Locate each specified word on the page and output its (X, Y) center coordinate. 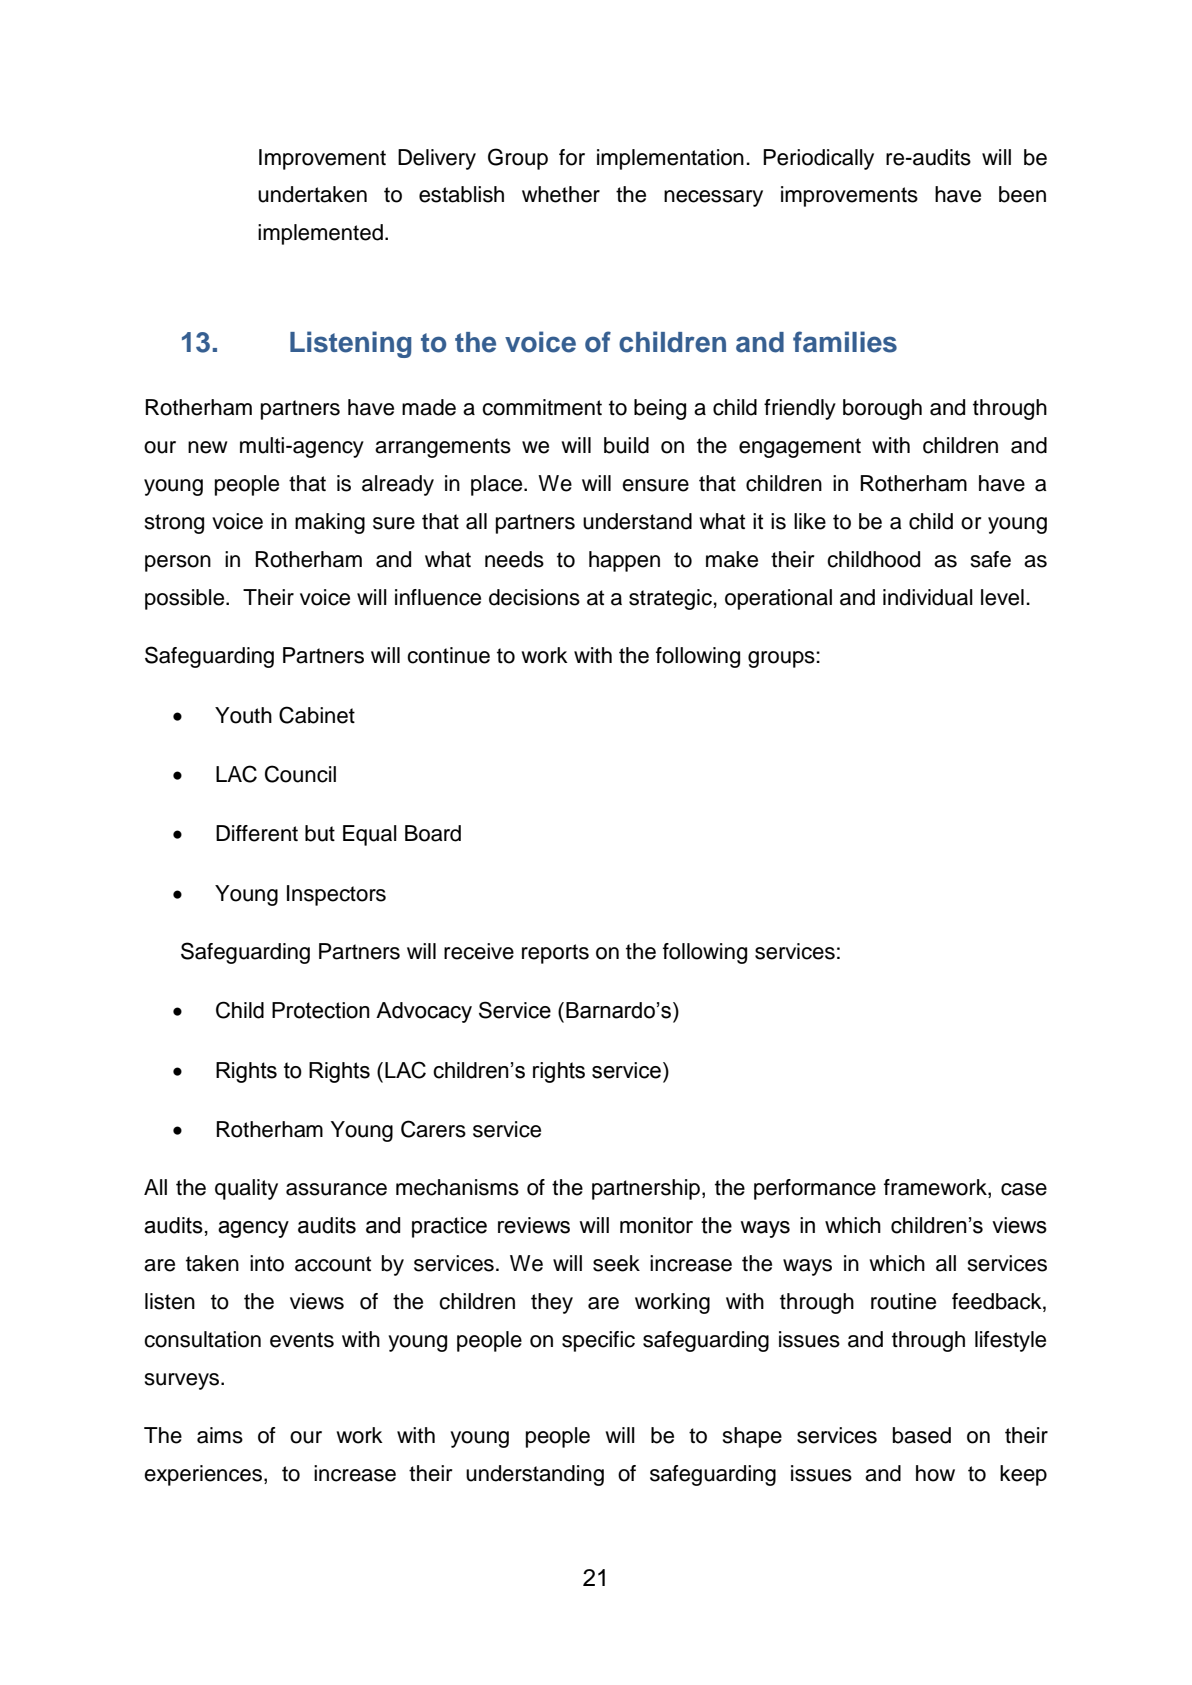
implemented (320, 234)
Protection (321, 1010)
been (1022, 194)
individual (928, 597)
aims (220, 1435)
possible (186, 599)
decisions (534, 597)
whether (561, 194)
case (1024, 1189)
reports (555, 954)
